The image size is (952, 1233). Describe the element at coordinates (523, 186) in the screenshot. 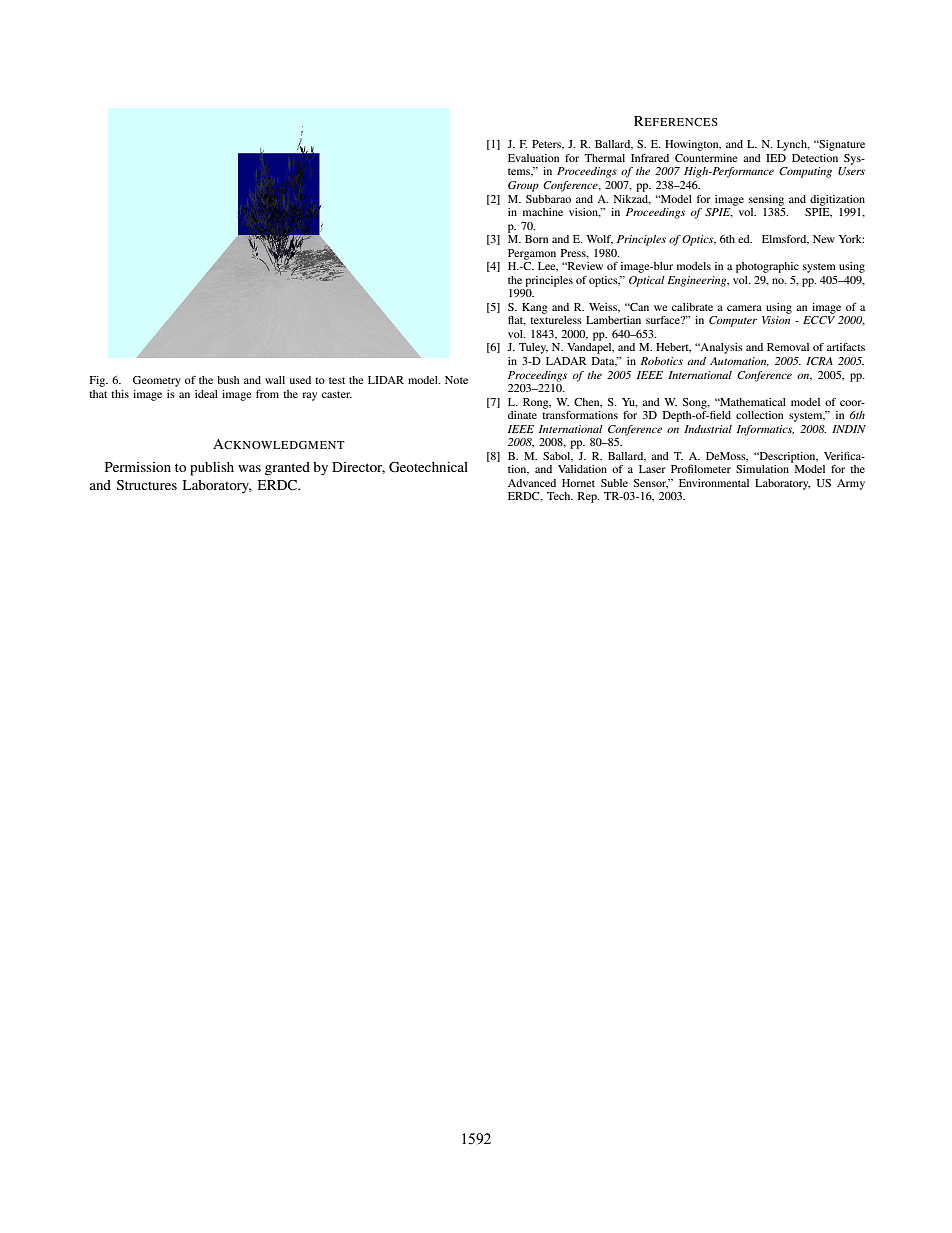

I see `Group` at that location.
